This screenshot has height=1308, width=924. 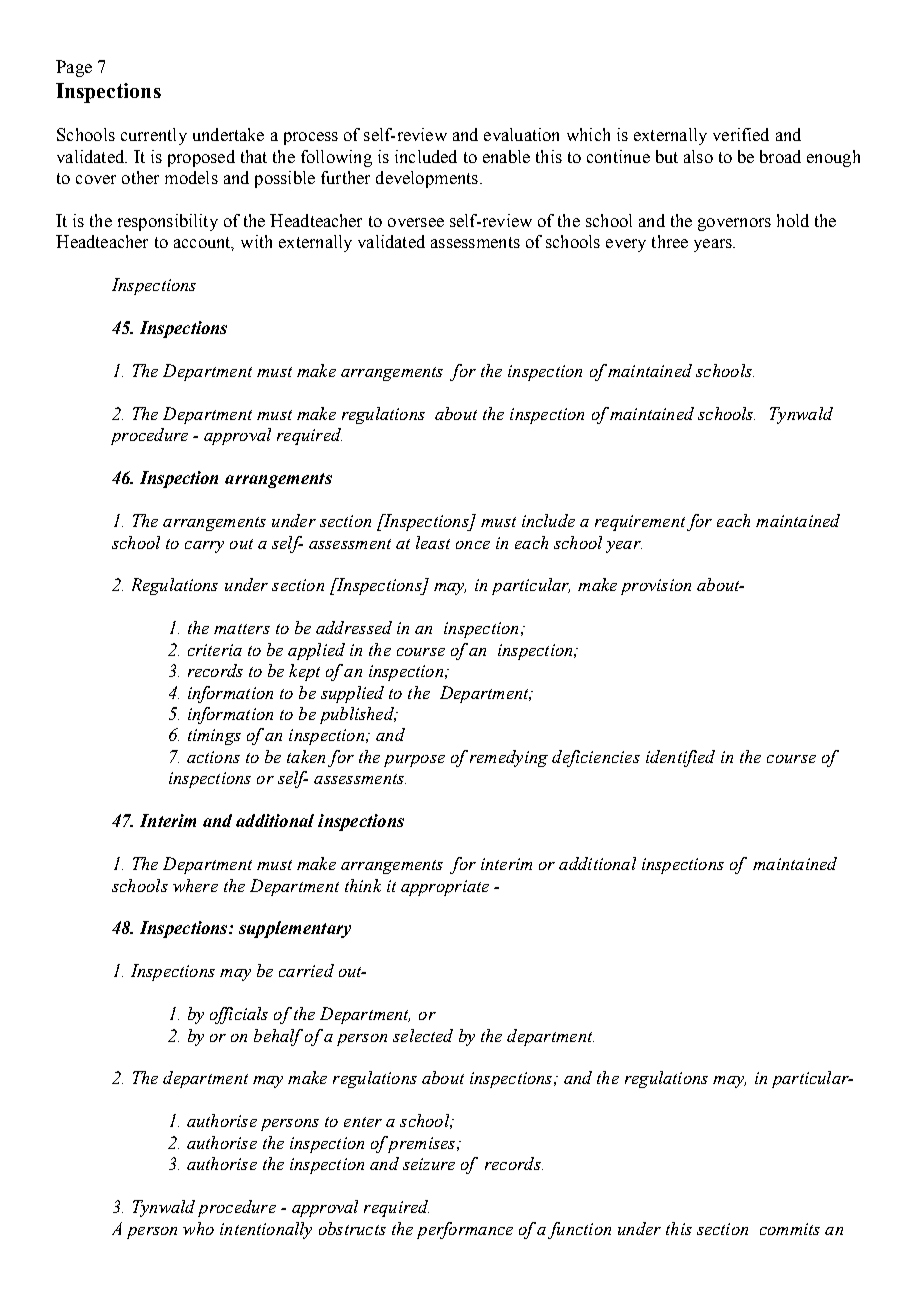 What do you see at coordinates (521, 134) in the screenshot?
I see `evaluation` at bounding box center [521, 134].
